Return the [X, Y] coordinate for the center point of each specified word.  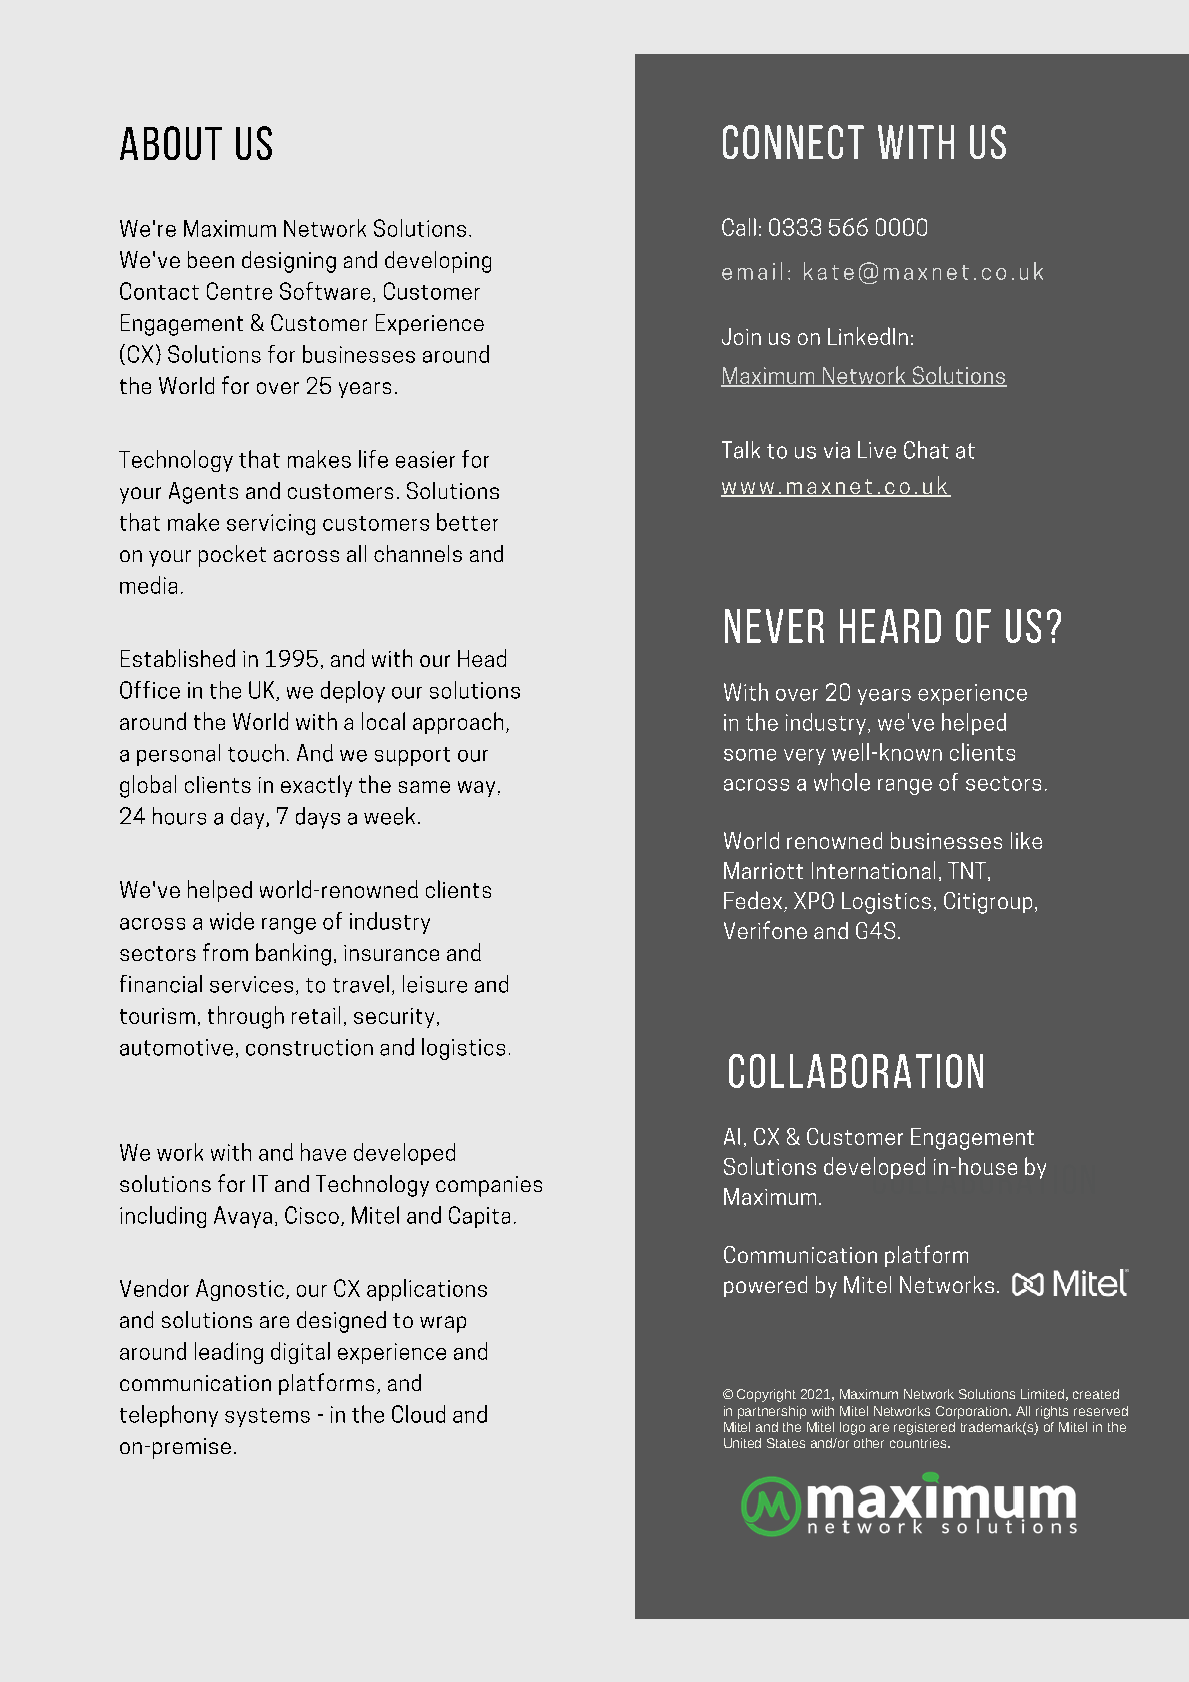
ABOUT [171, 143]
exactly [316, 786]
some [750, 755]
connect [793, 142]
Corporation [973, 1412]
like [1026, 840]
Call [739, 227]
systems [267, 1417]
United [742, 1443]
